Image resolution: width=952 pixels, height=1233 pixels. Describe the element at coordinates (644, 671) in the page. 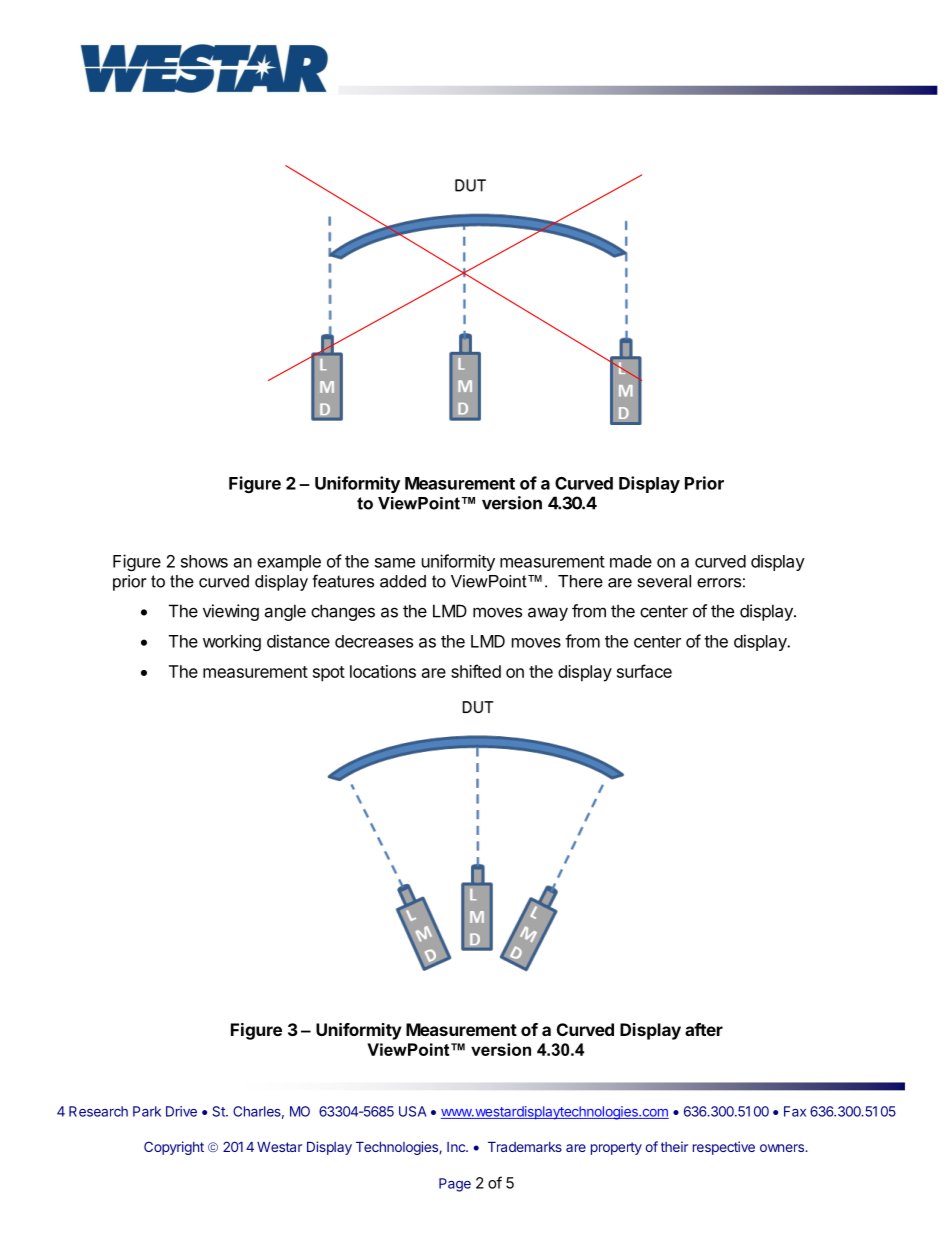

I see `surface` at that location.
